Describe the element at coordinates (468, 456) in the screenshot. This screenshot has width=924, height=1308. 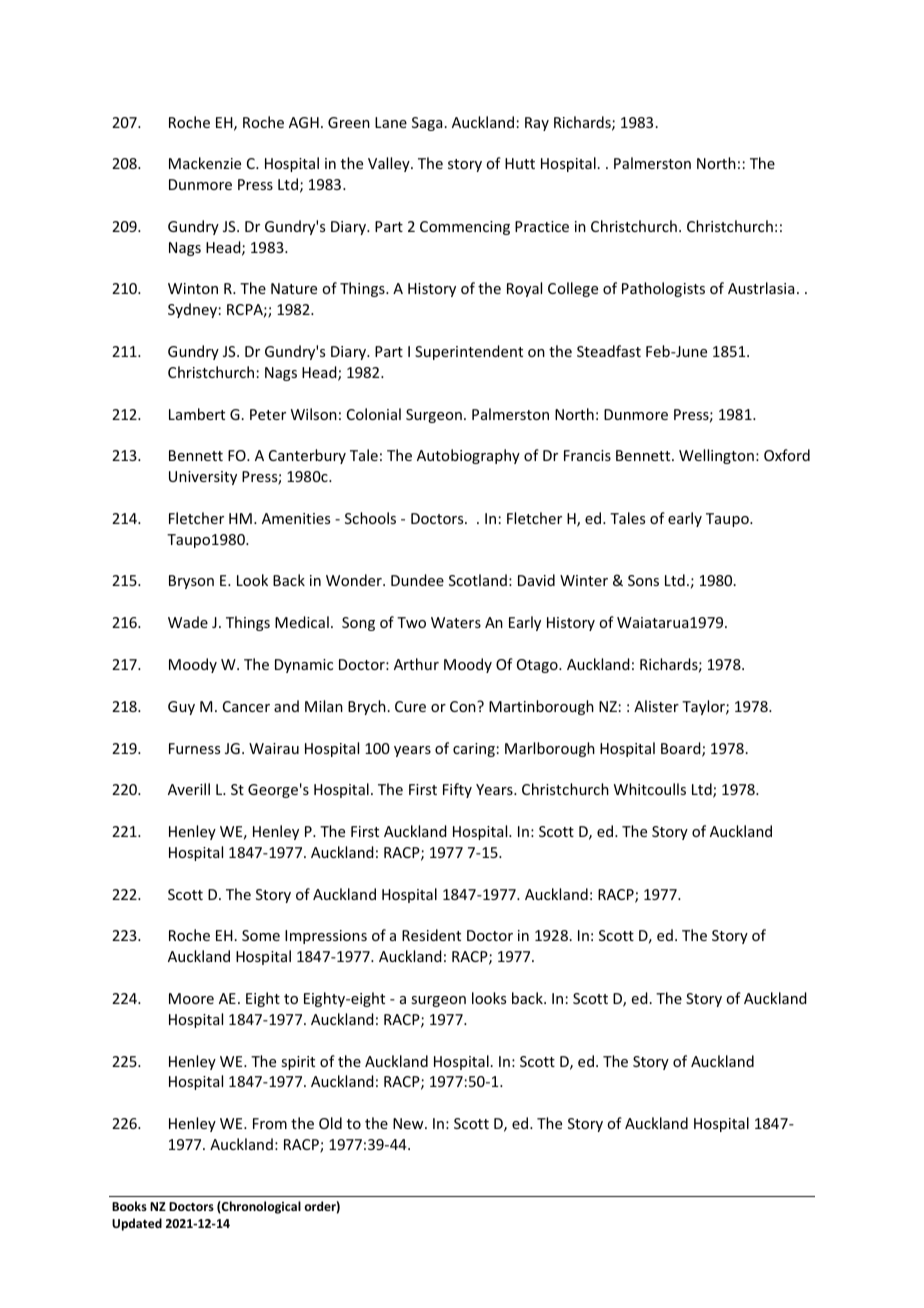
I see `Autobiography` at that location.
